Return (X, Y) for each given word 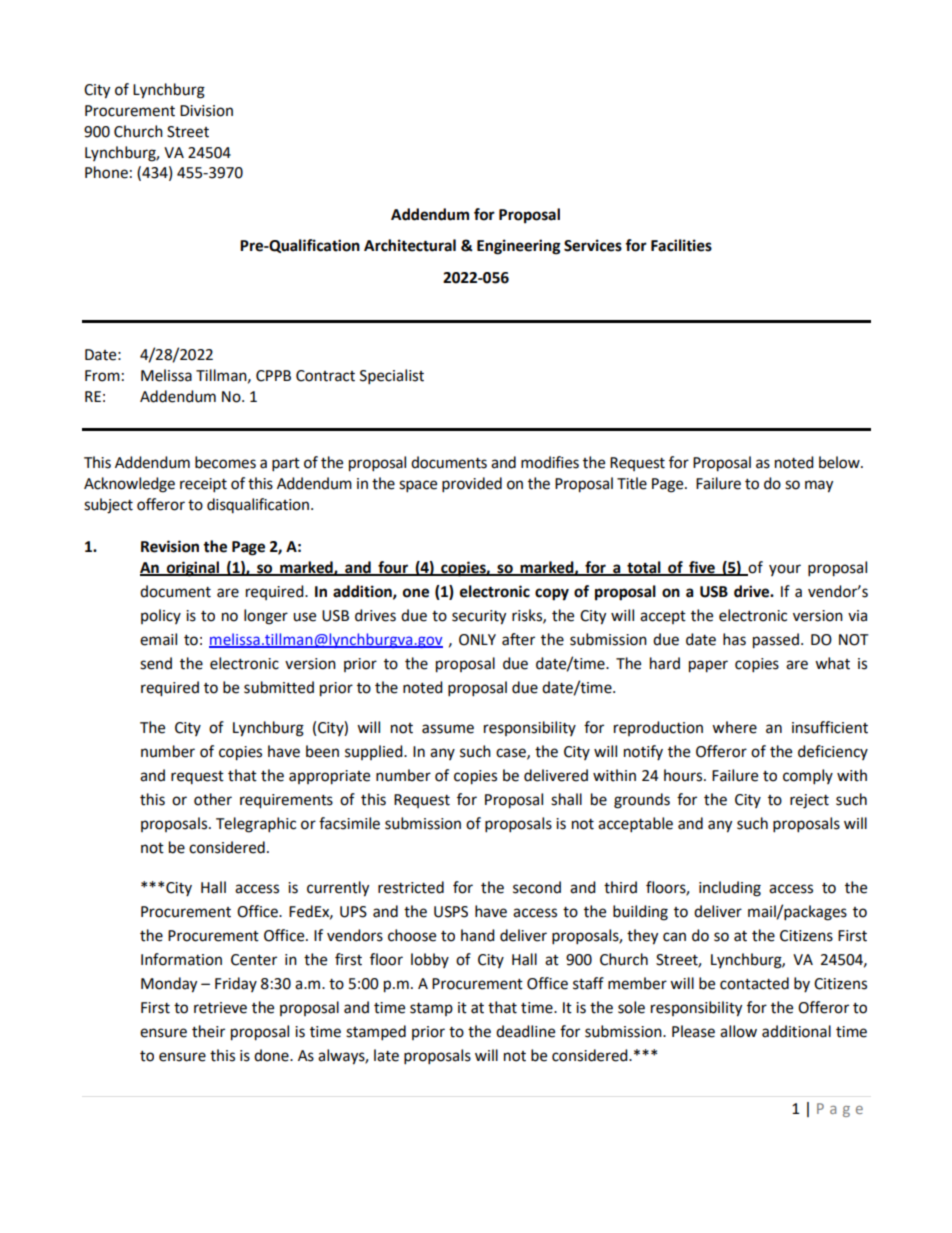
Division (206, 111)
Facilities (681, 245)
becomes (225, 462)
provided (472, 485)
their (208, 1031)
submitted (279, 687)
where (734, 727)
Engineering (519, 247)
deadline (525, 1031)
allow (738, 1031)
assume (448, 729)
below (840, 462)
